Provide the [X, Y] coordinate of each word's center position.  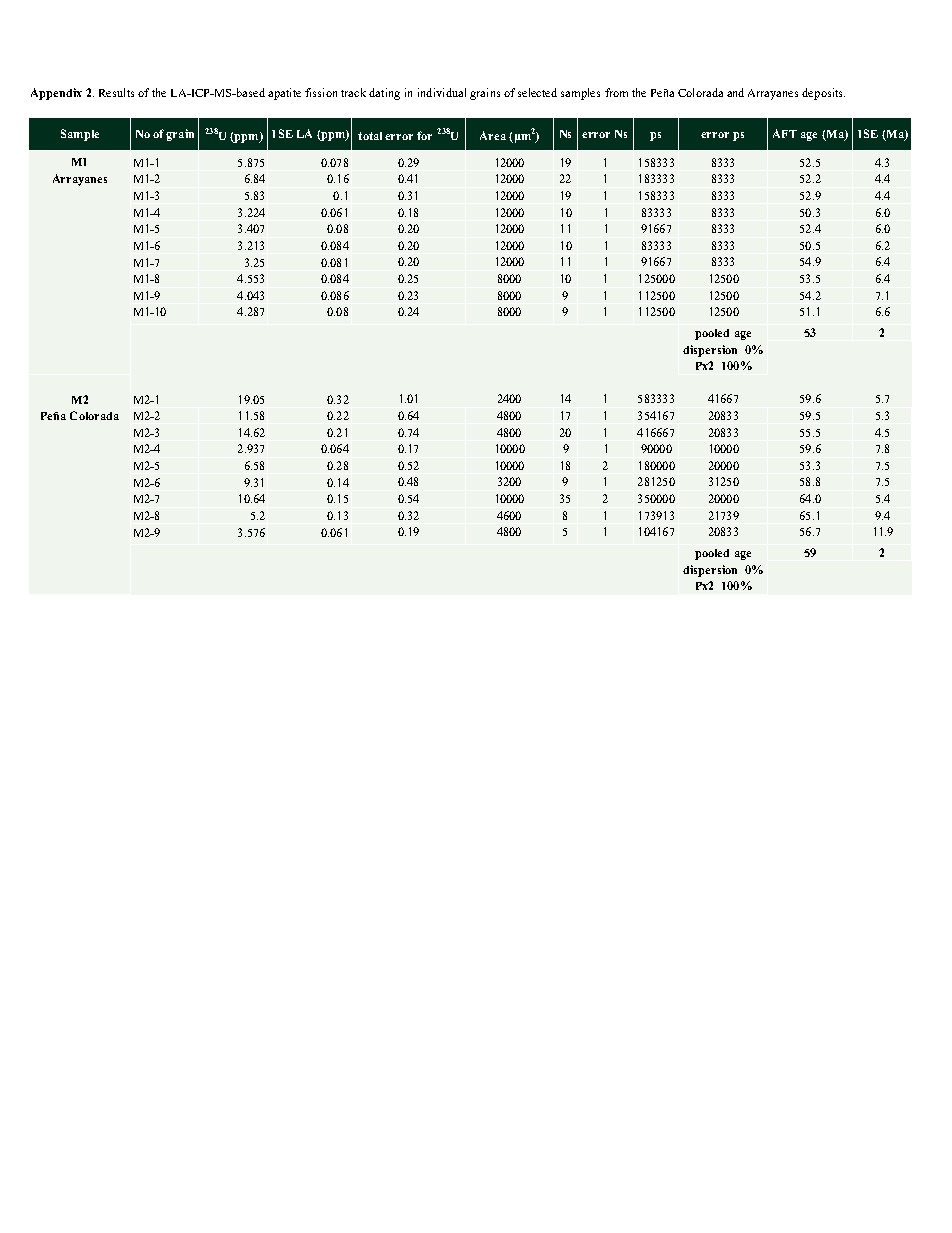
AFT [785, 133]
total [370, 136]
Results [116, 92]
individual [442, 92]
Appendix [56, 94]
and [735, 92]
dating [384, 94]
